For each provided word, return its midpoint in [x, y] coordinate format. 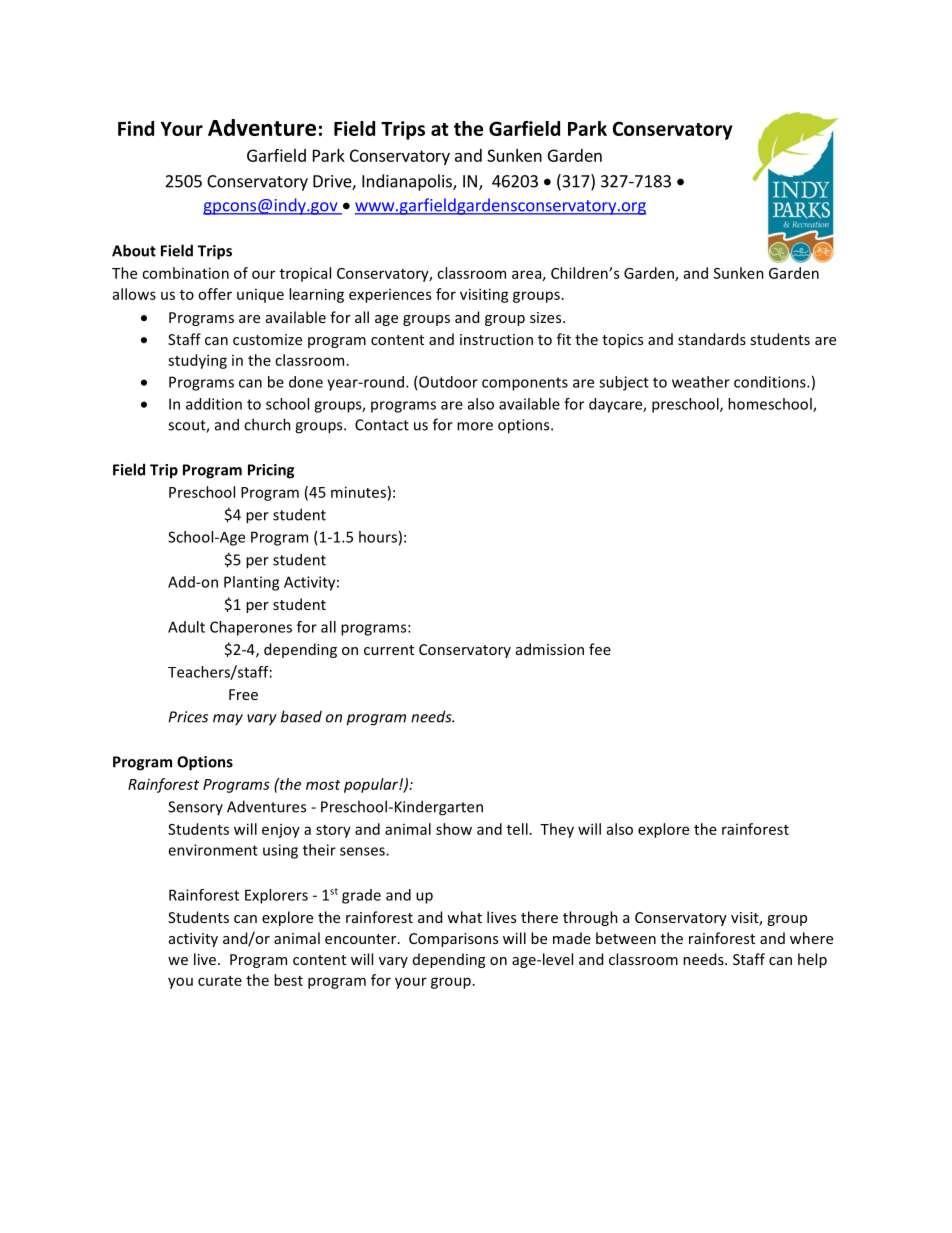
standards [712, 339]
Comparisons [453, 940]
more [475, 426]
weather [701, 382]
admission [550, 649]
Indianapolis [408, 182]
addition [214, 404]
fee [600, 649]
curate [220, 981]
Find [136, 128]
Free [243, 694]
